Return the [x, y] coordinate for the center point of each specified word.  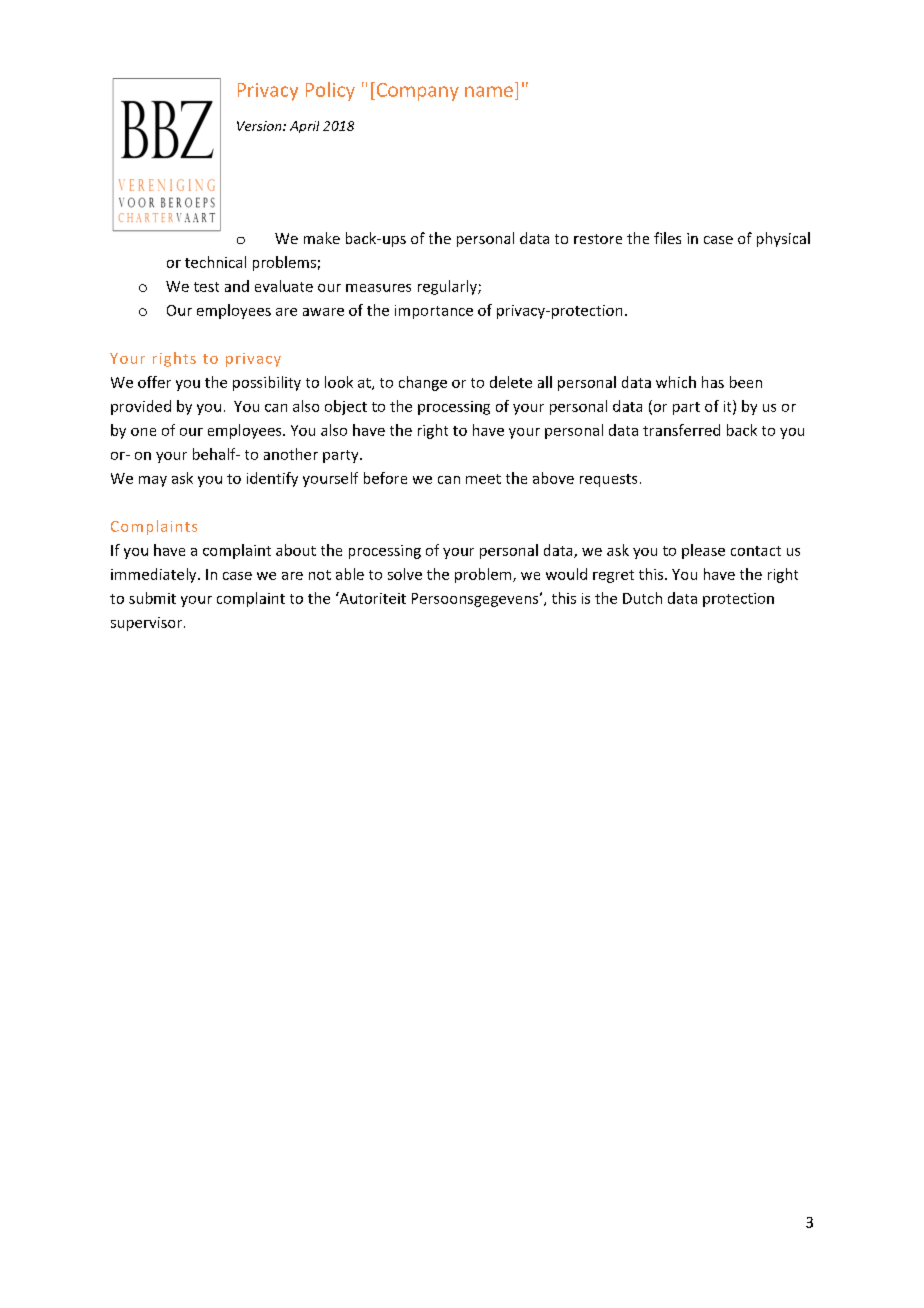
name [489, 91]
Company [416, 91]
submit [152, 598]
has [713, 382]
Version [260, 126]
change [423, 383]
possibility [267, 383]
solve [405, 574]
